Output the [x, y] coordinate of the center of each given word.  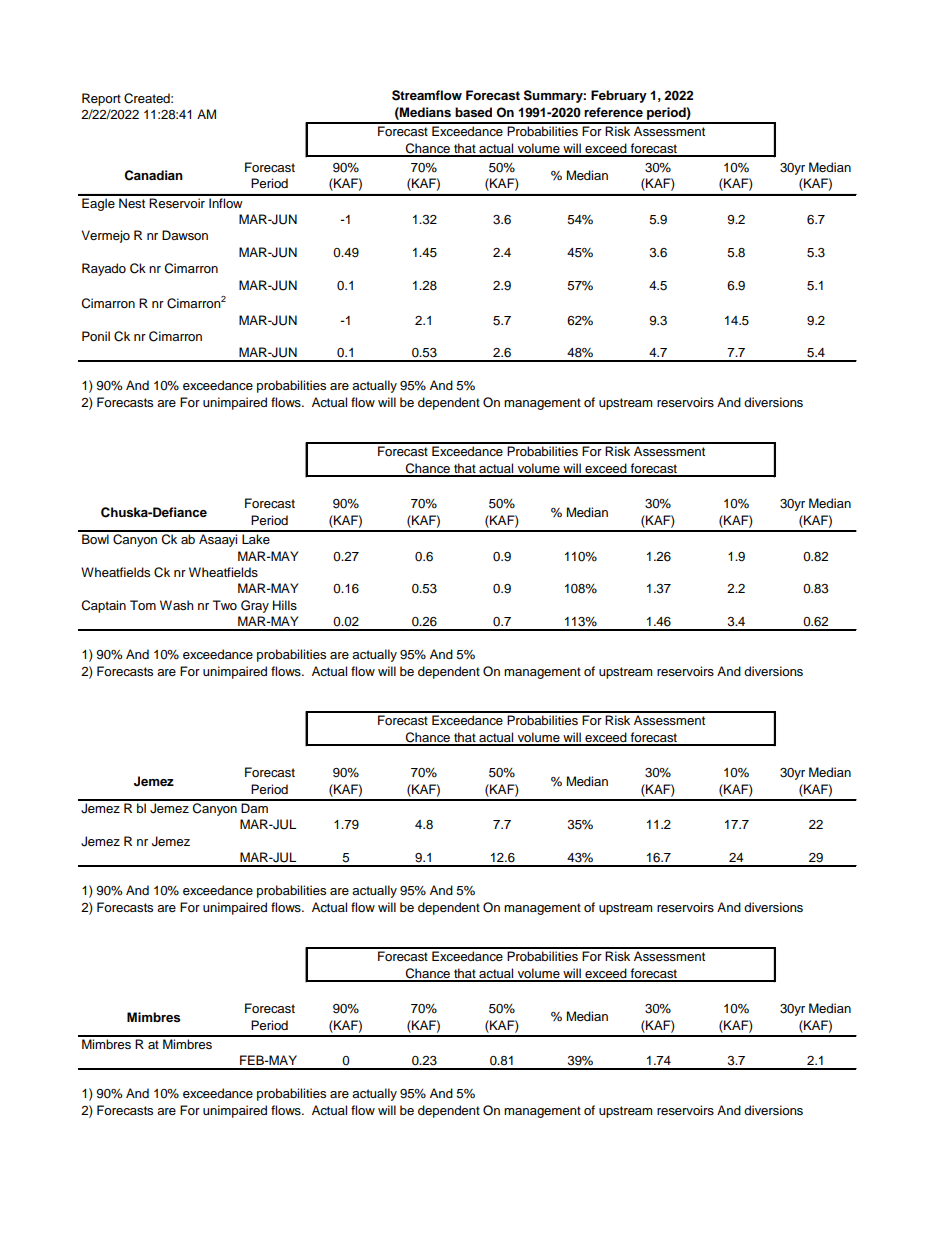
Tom [143, 605]
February [619, 96]
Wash [177, 605]
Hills [285, 605]
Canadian [154, 175]
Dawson [185, 235]
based [473, 112]
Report [101, 99]
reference [613, 112]
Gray [255, 606]
